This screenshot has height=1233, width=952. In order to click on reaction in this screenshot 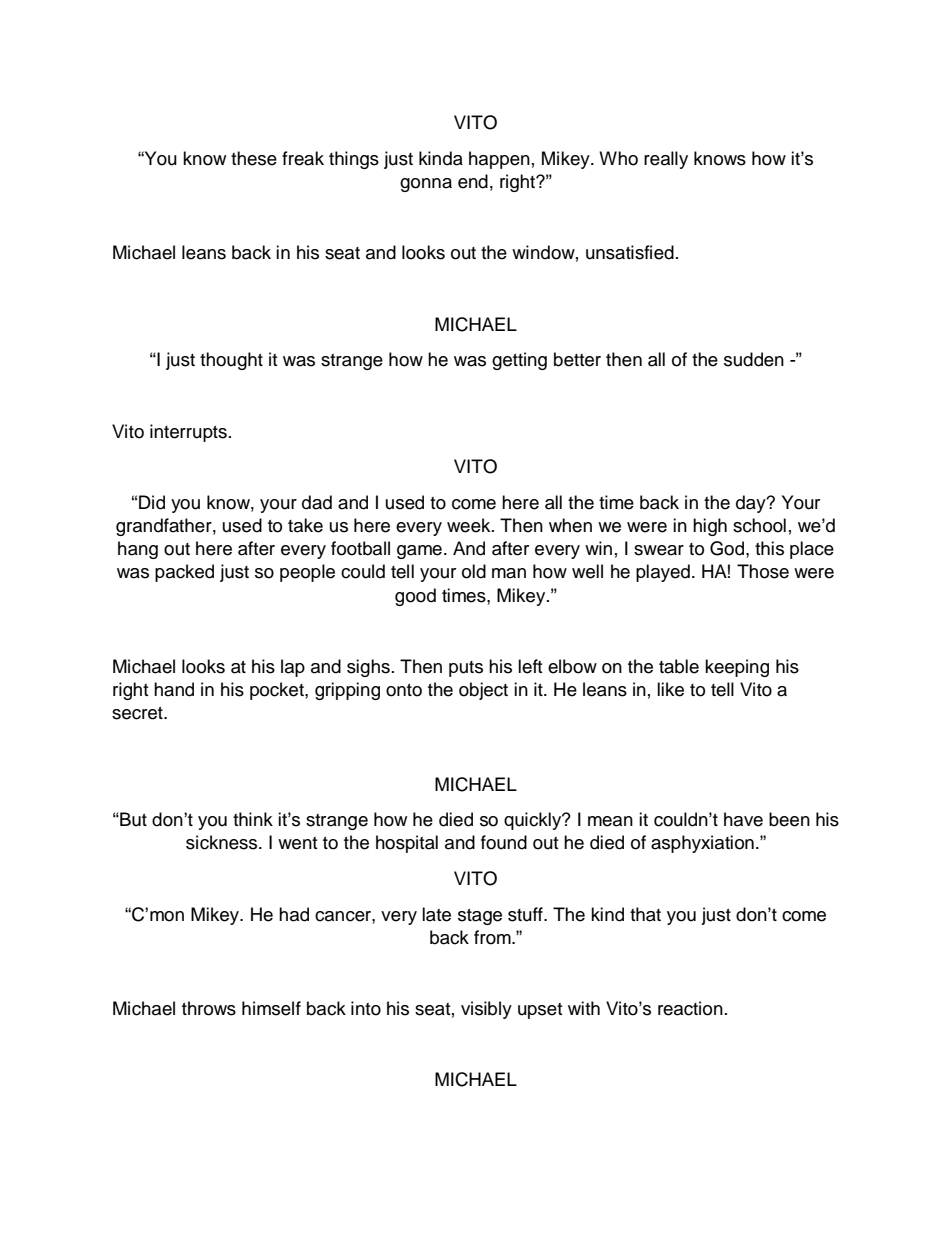, I will do `click(690, 1008)`.
